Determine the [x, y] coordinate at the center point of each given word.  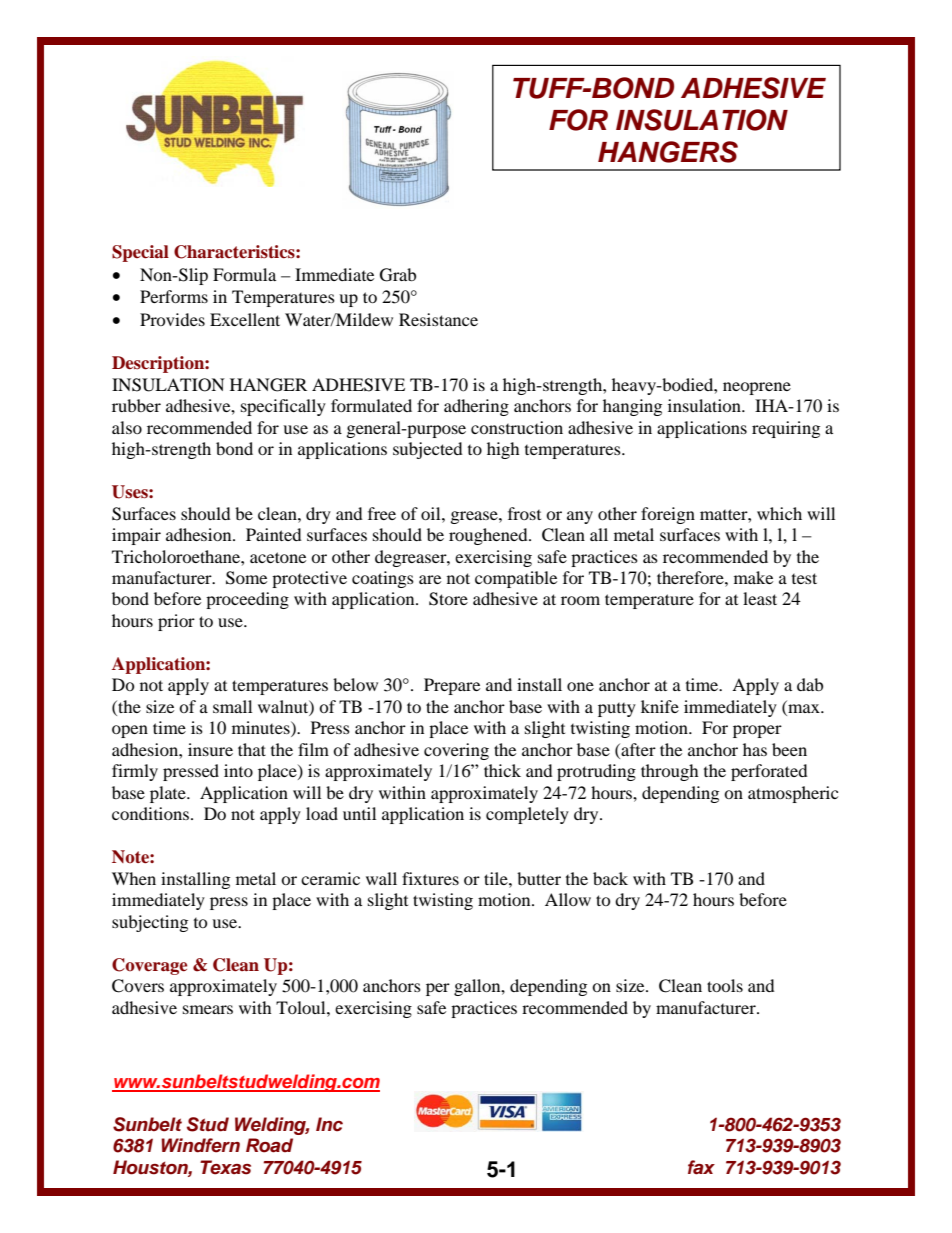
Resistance [438, 319]
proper [757, 731]
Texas [225, 1167]
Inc [329, 1124]
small [232, 706]
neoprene [757, 388]
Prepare [452, 686]
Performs [174, 296]
